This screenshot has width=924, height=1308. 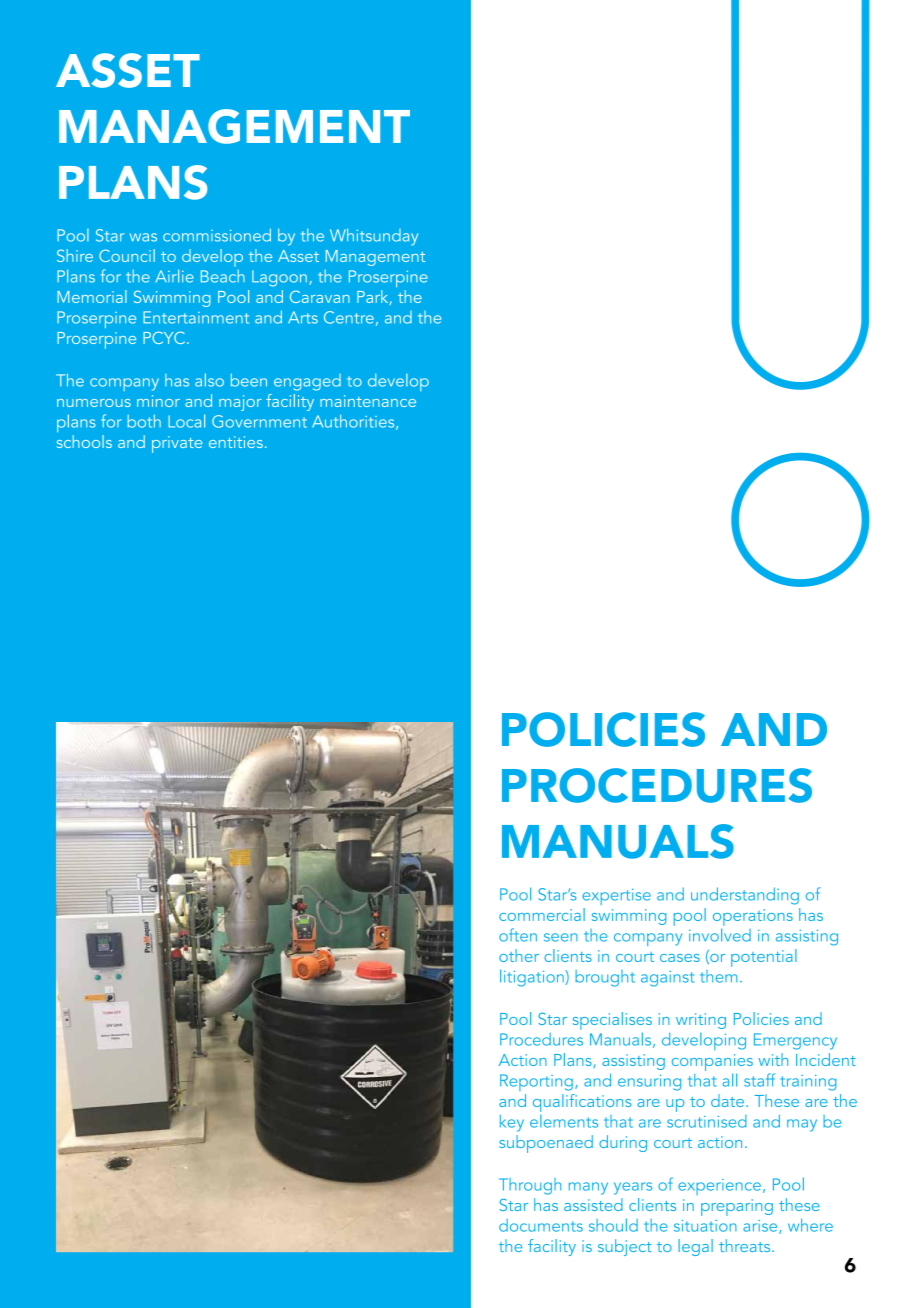 I want to click on often, so click(x=518, y=935).
